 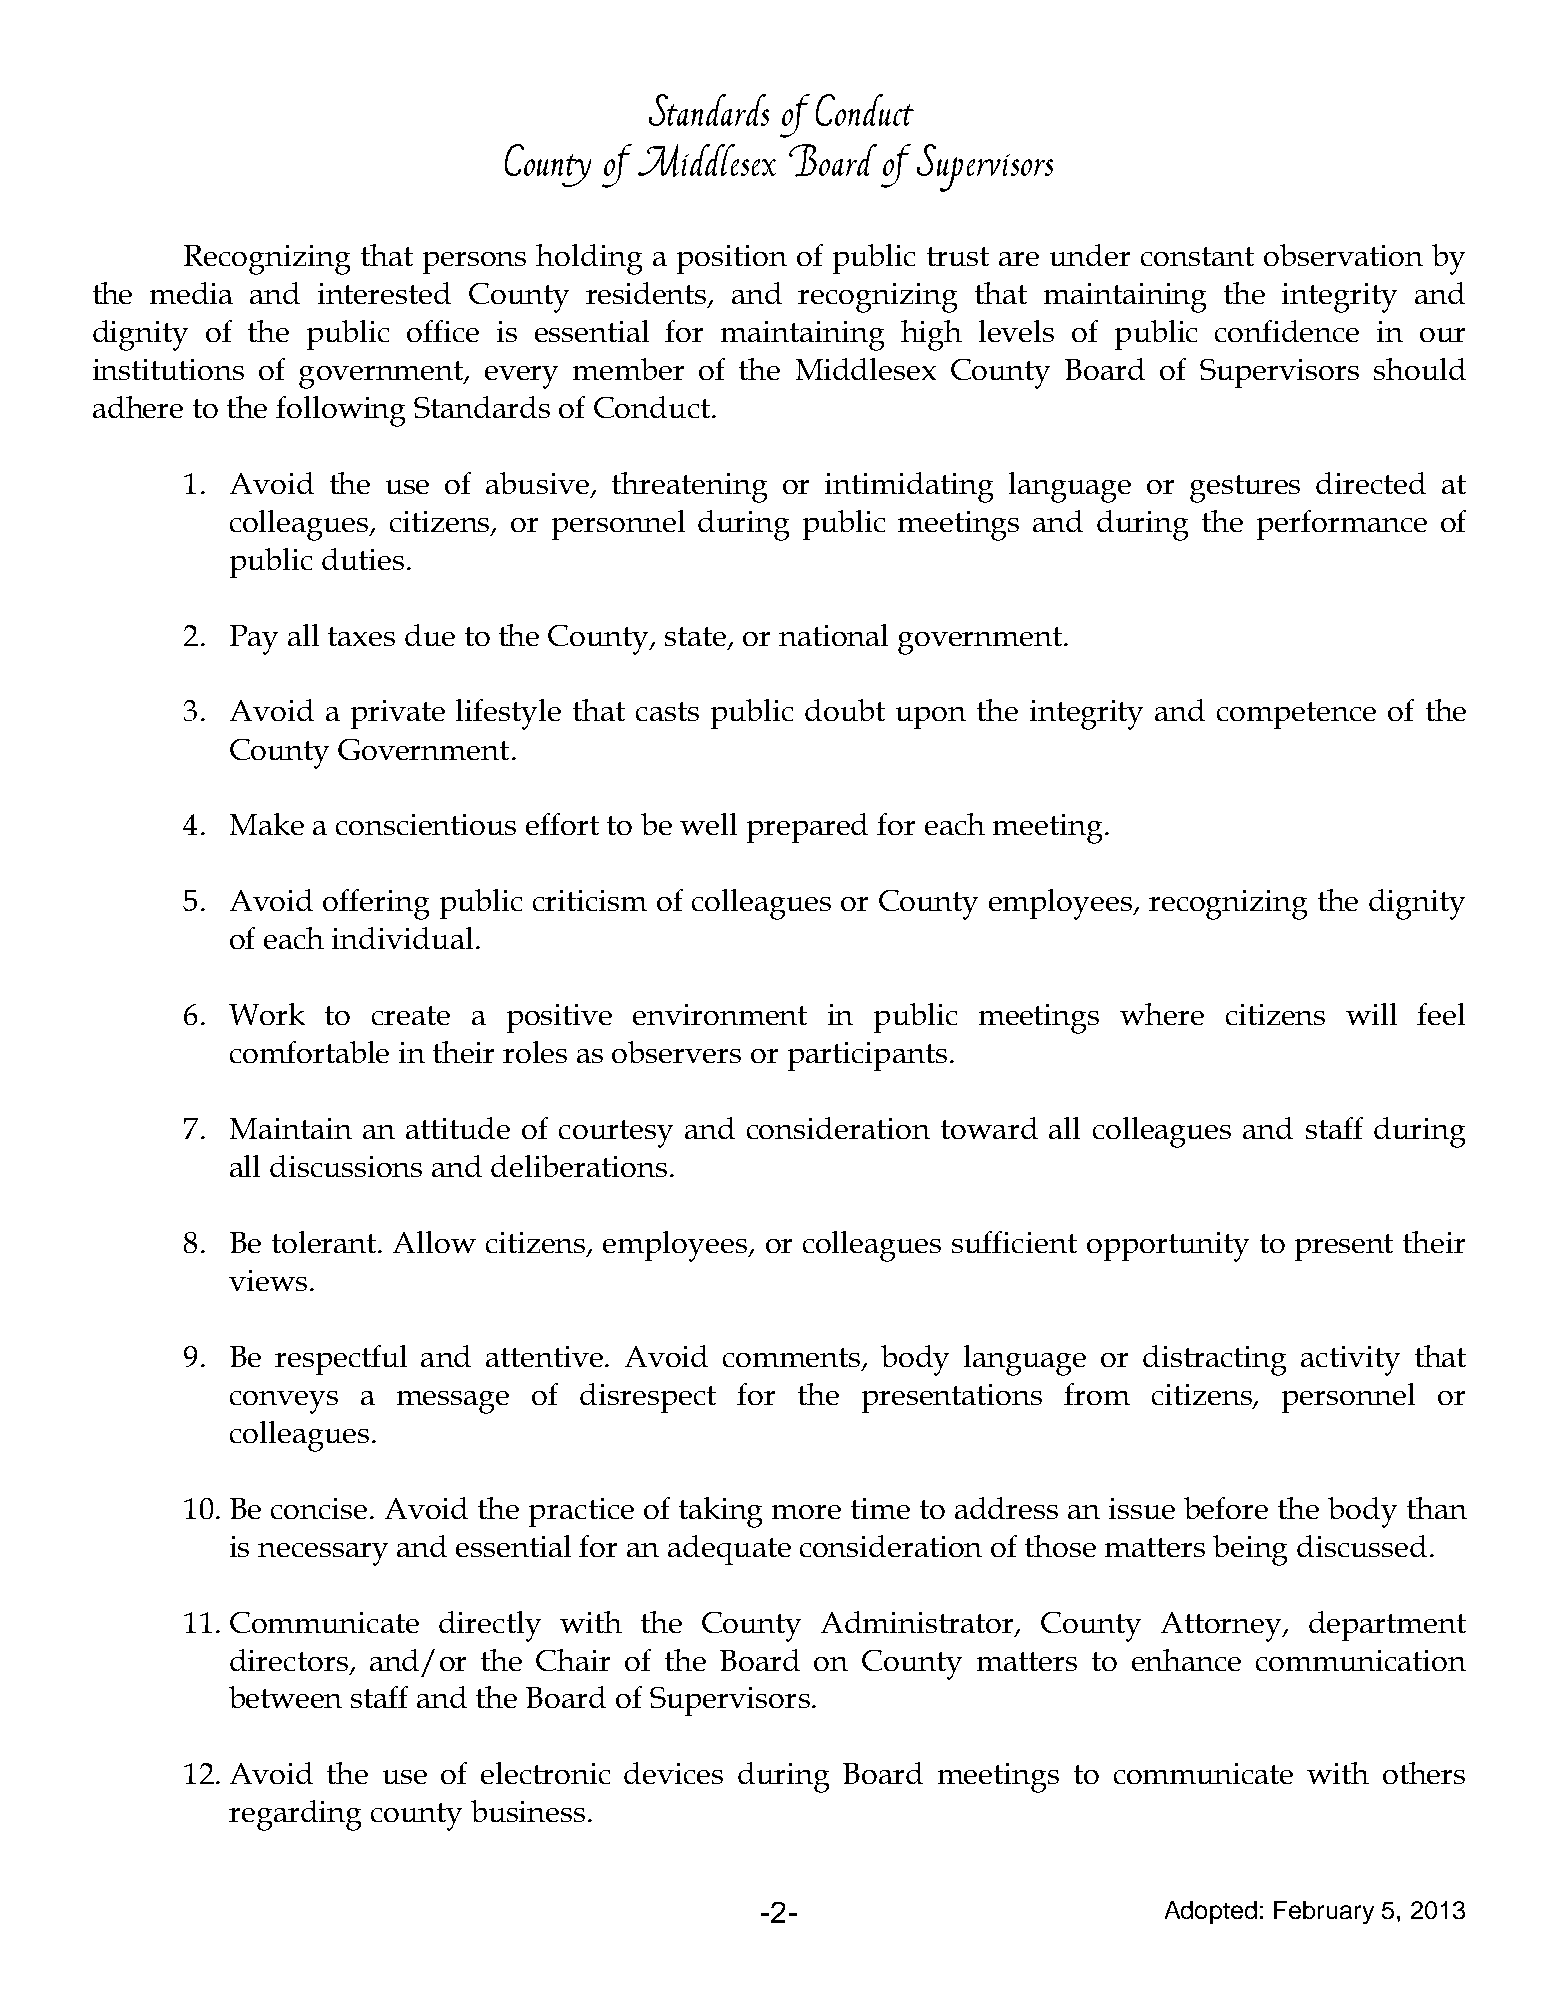 I want to click on February, so click(x=1324, y=1912).
